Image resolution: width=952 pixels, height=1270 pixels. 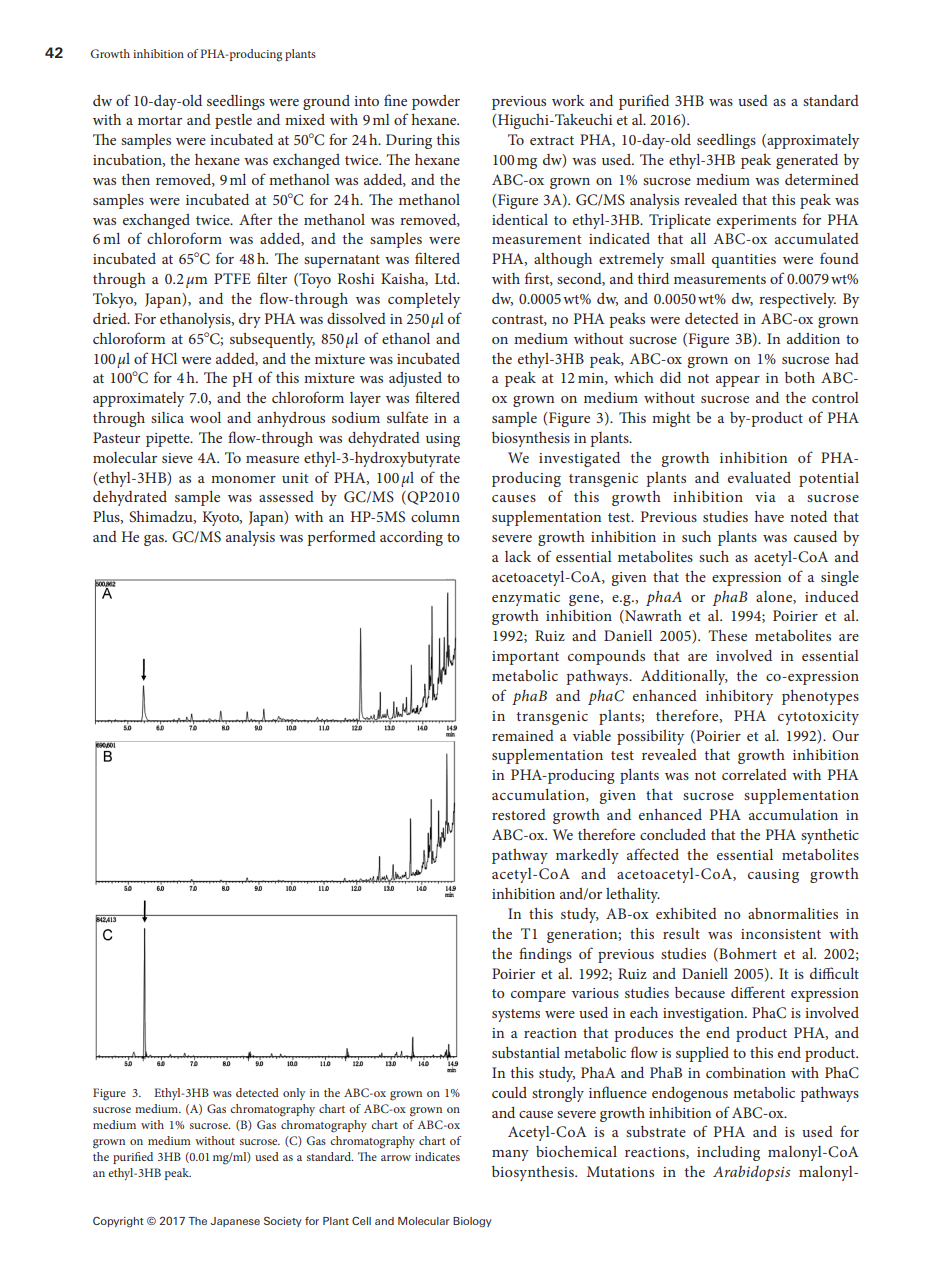 What do you see at coordinates (222, 518) in the document?
I see `Kyoto` at bounding box center [222, 518].
